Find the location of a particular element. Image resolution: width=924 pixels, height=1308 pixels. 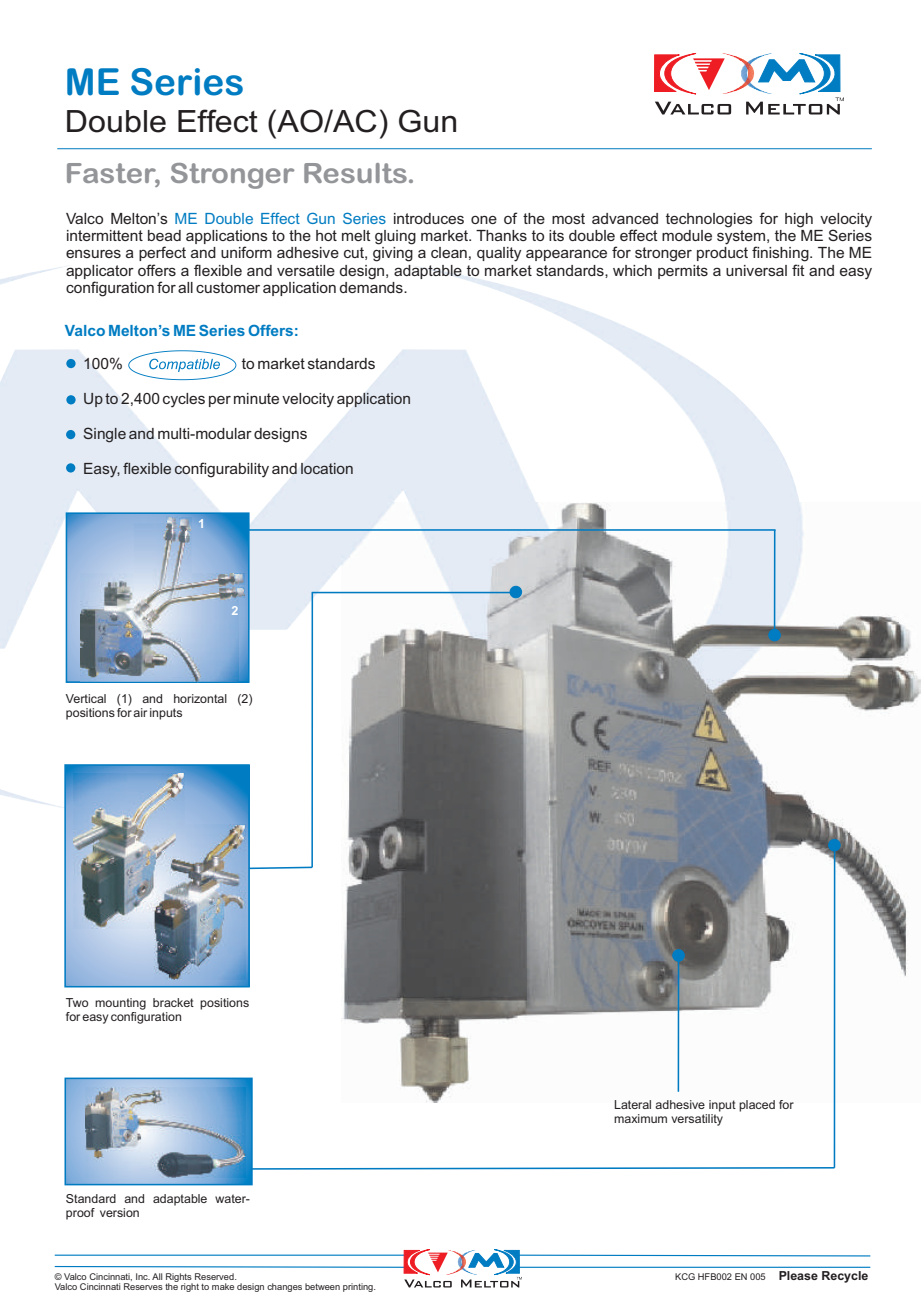

Reserves is located at coordinates (143, 1286).
